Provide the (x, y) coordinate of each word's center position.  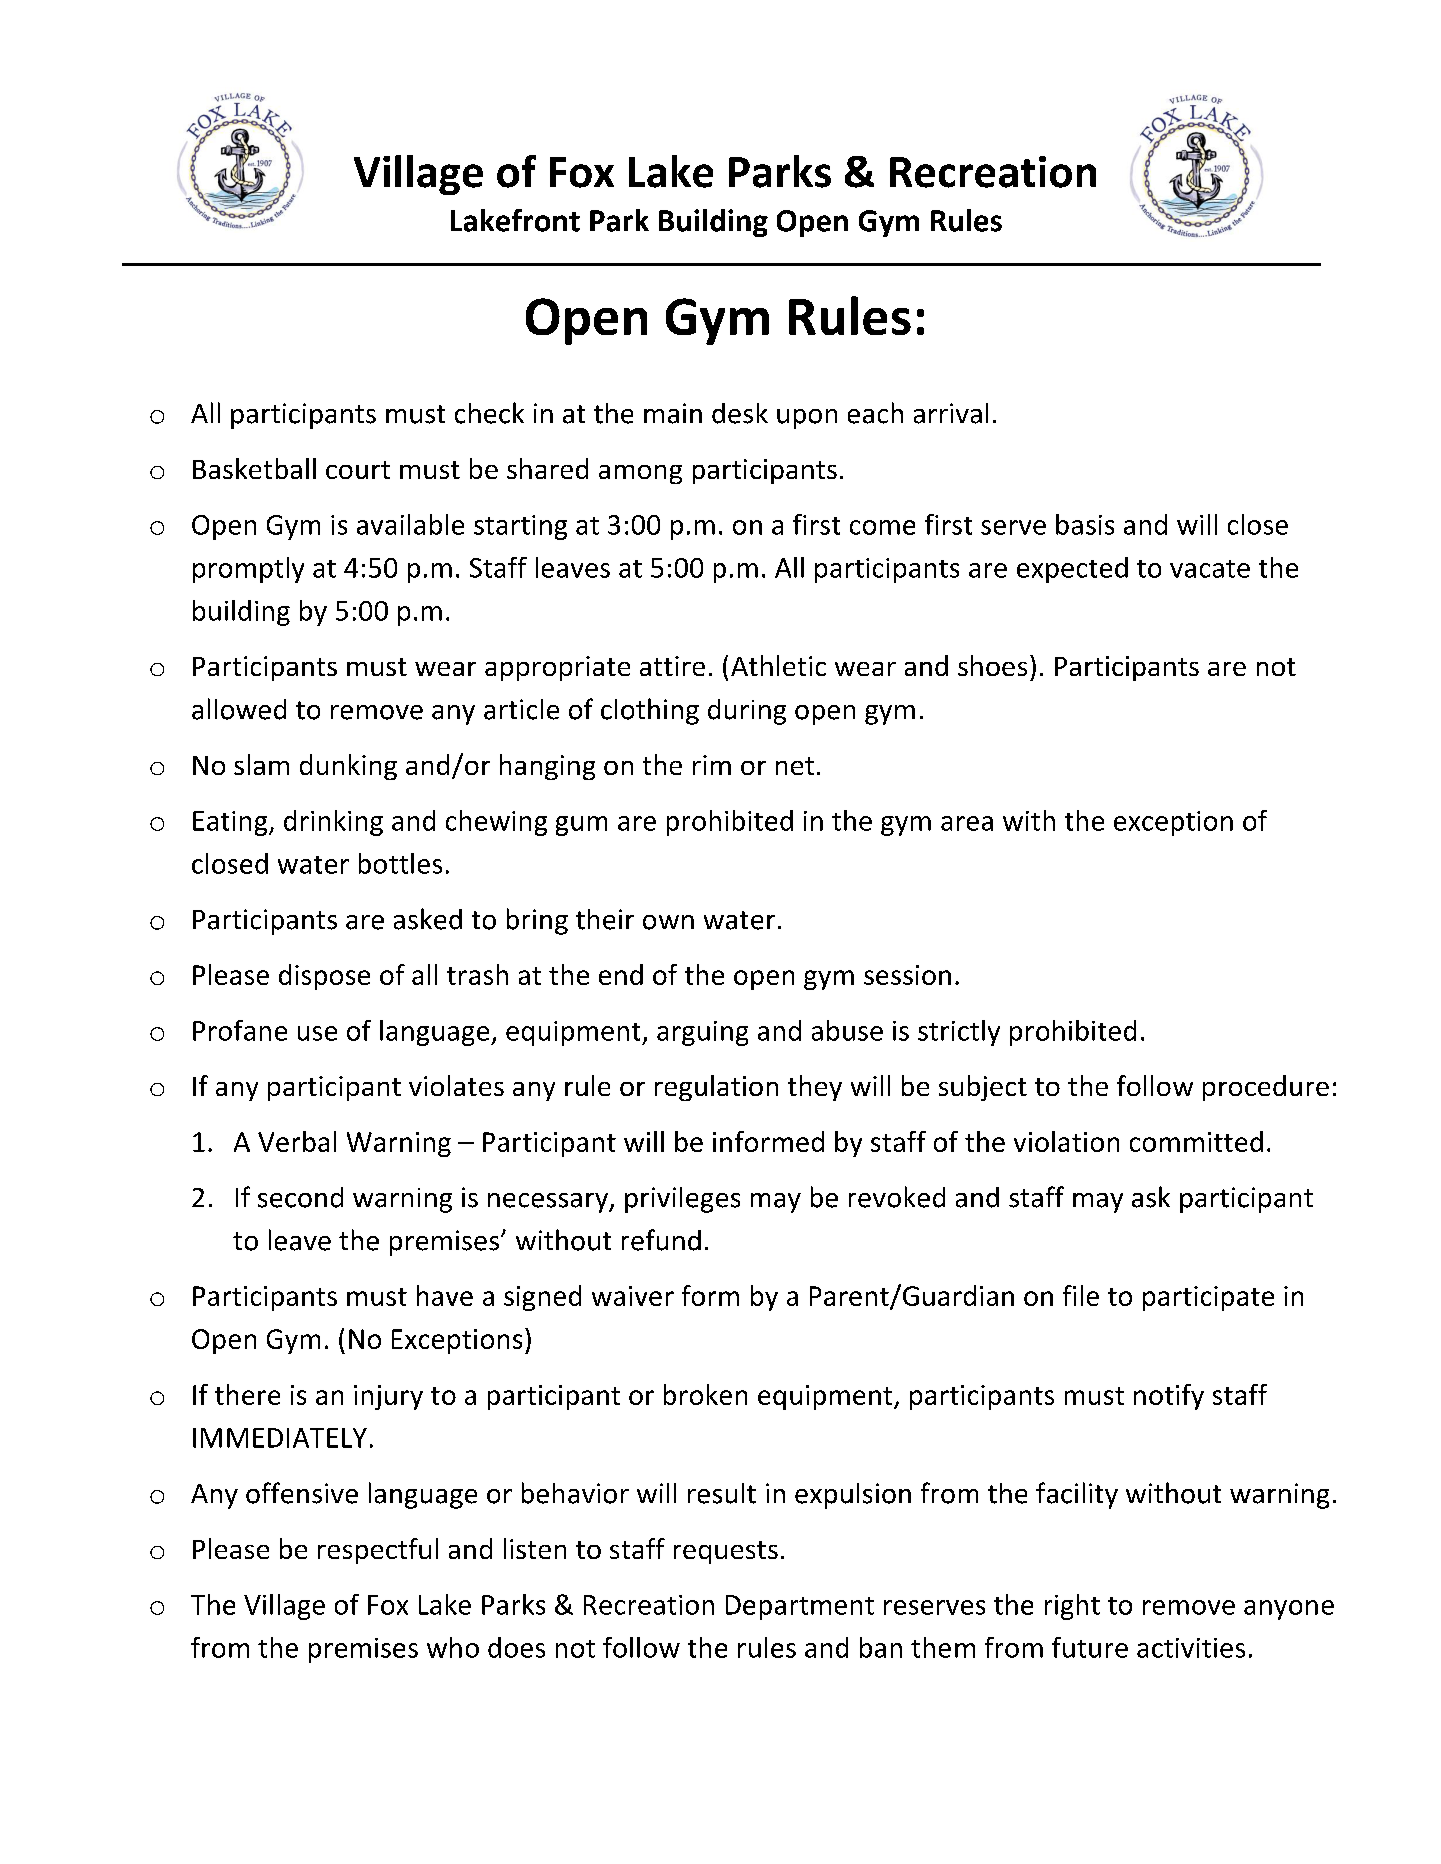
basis (1085, 524)
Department (800, 1607)
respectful (378, 1551)
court (358, 470)
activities (1191, 1648)
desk (740, 413)
